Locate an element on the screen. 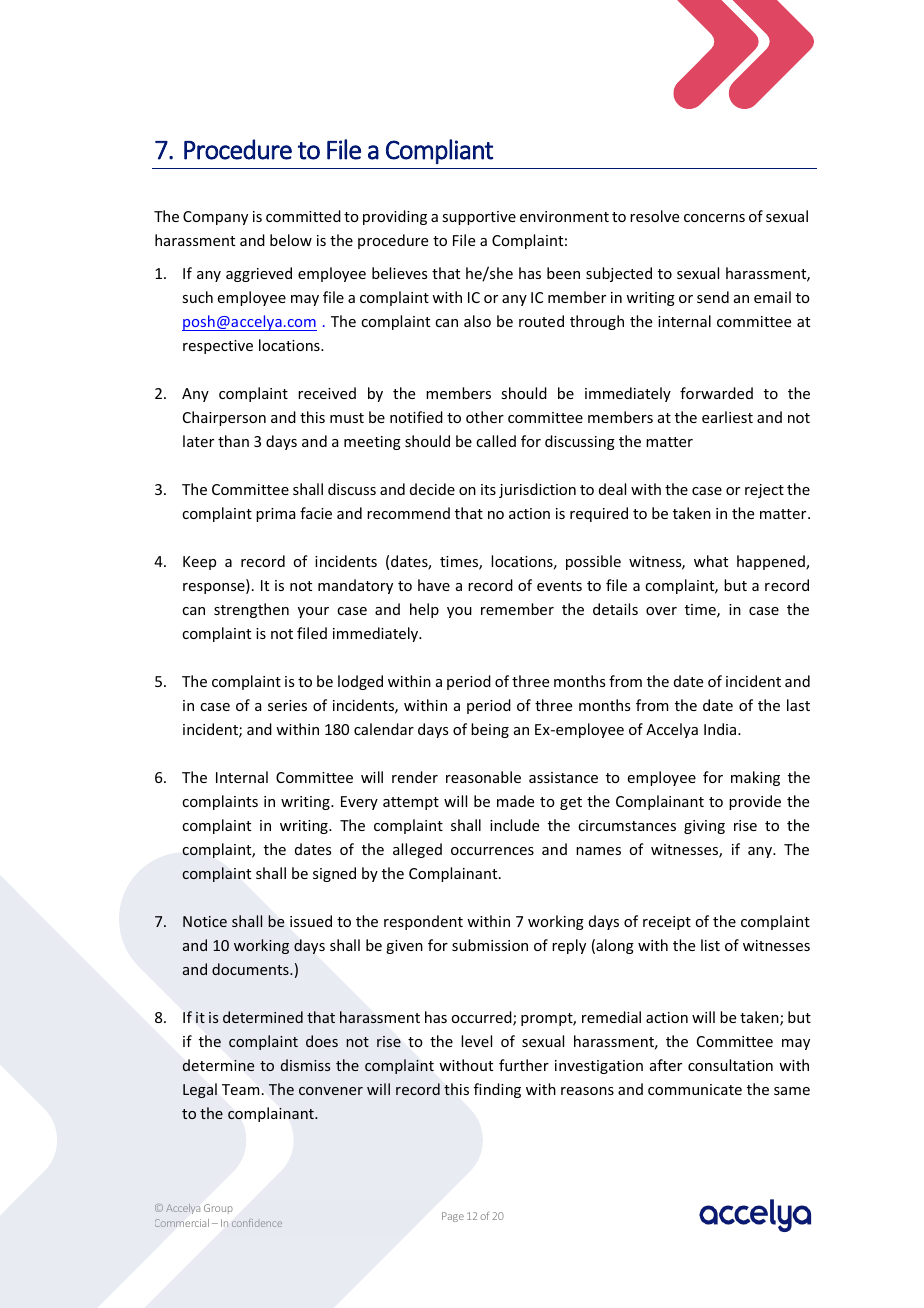 The width and height of the screenshot is (924, 1308). concerns is located at coordinates (714, 218).
